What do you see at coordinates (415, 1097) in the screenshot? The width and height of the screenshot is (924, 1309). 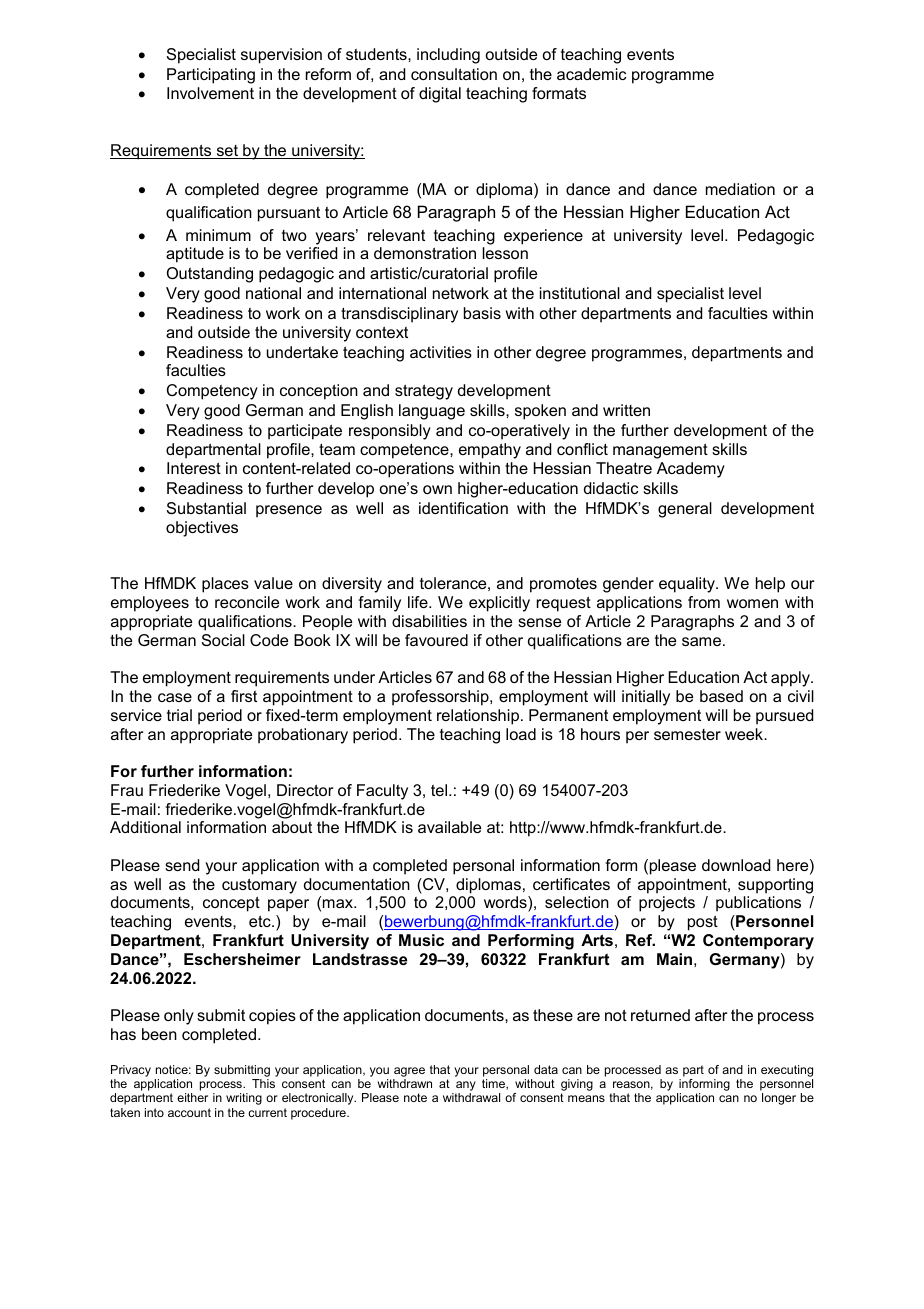 I see `note` at bounding box center [415, 1097].
